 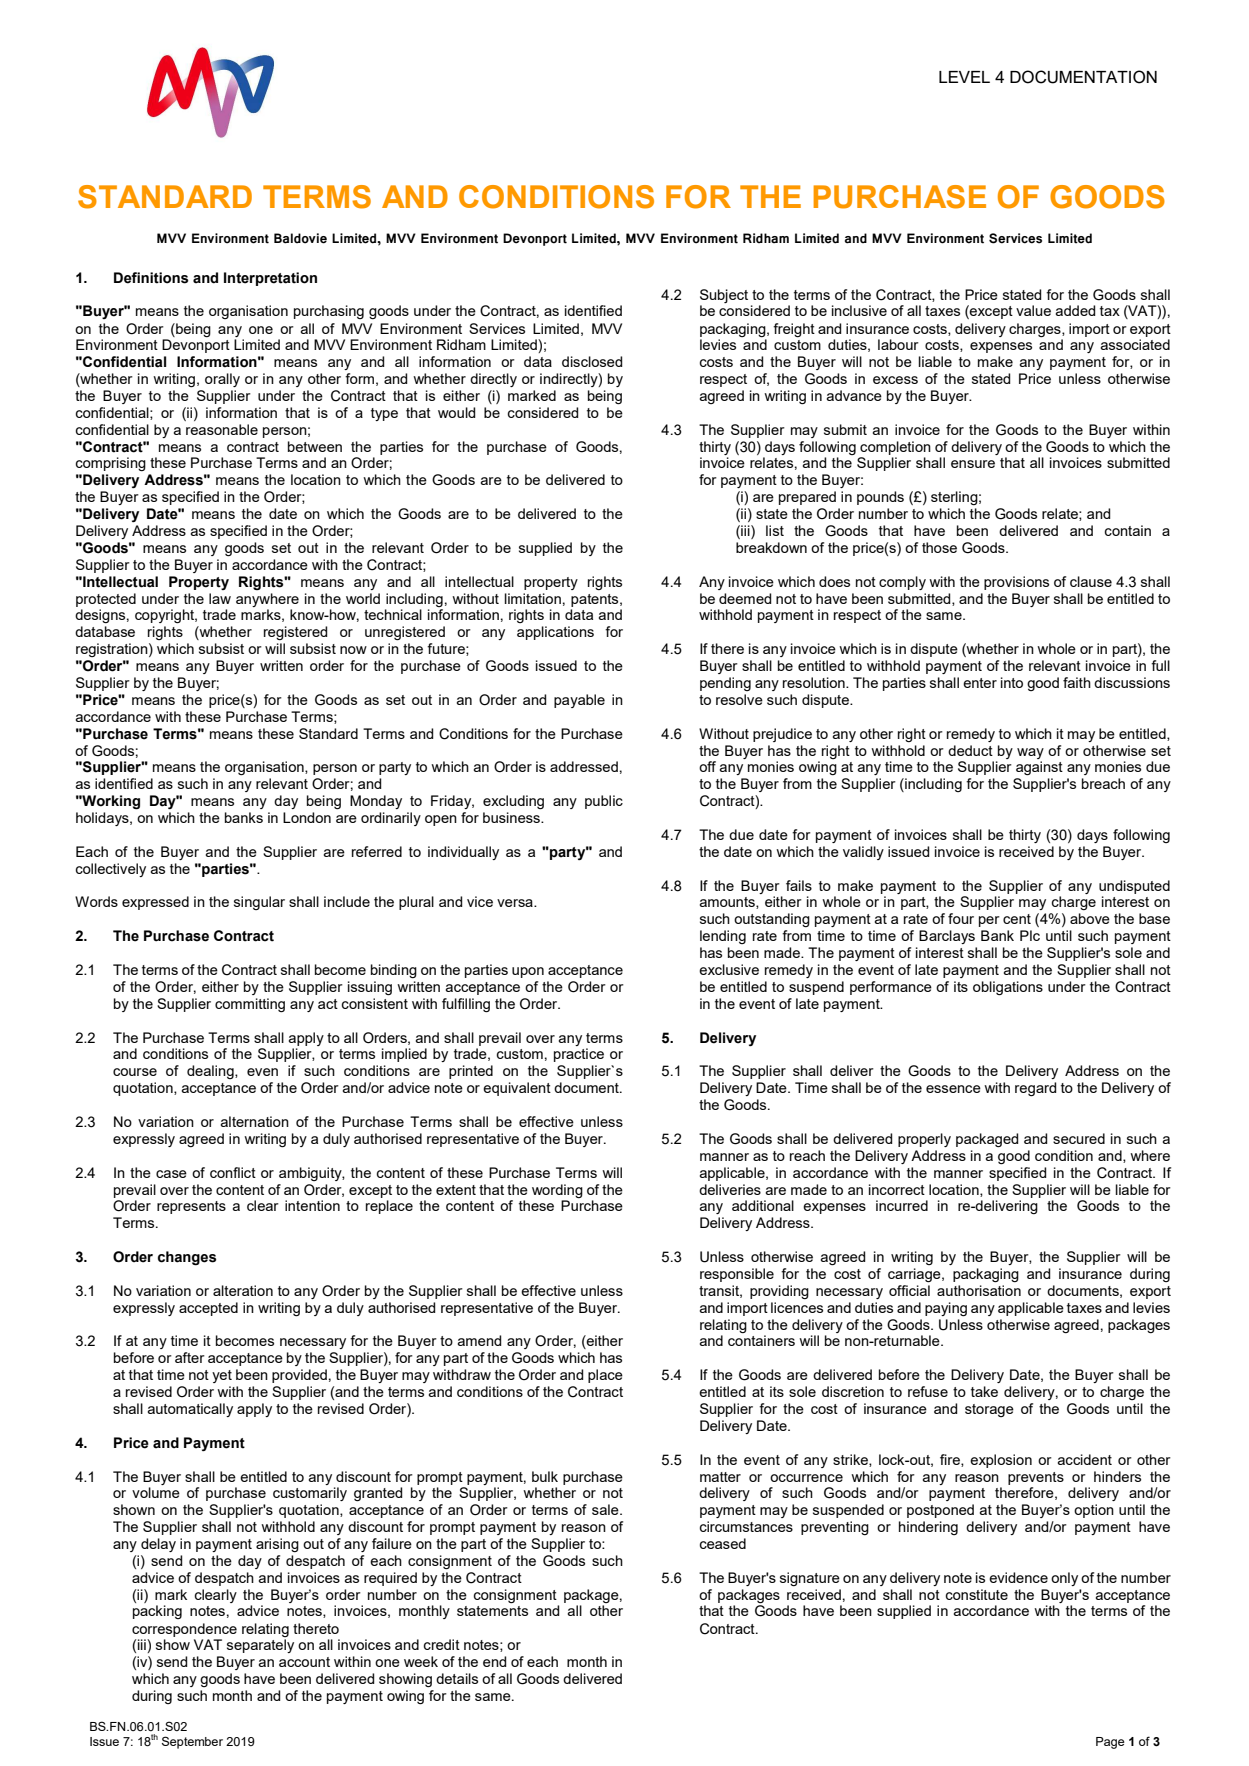 What do you see at coordinates (457, 1678) in the screenshot?
I see `details` at bounding box center [457, 1678].
